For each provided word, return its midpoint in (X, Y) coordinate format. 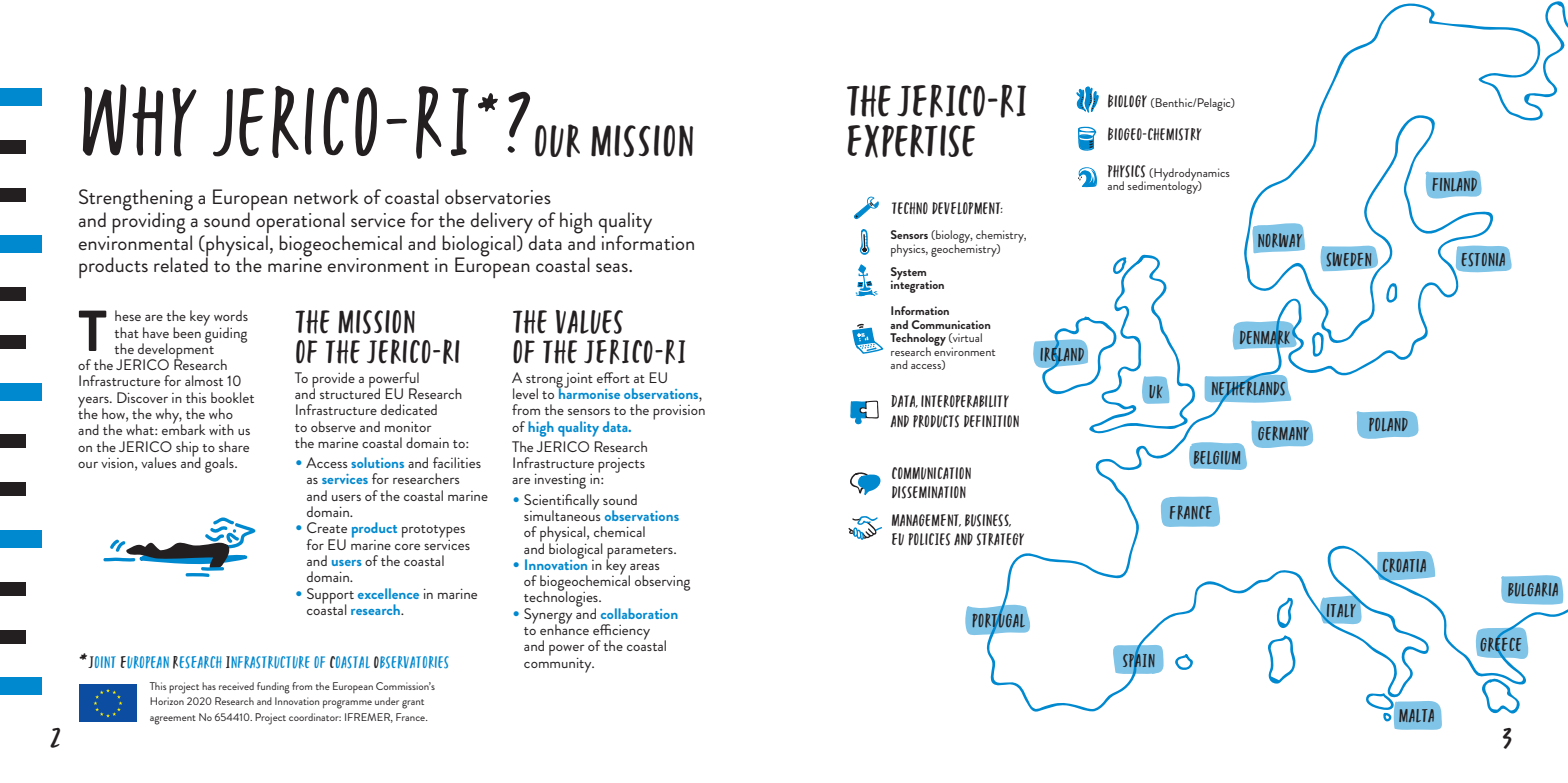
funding (273, 688)
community (559, 664)
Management (926, 520)
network (326, 196)
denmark (1265, 337)
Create (327, 527)
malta (1416, 715)
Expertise (911, 141)
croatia (1404, 565)
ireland (1063, 354)
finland (1454, 184)
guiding (225, 333)
